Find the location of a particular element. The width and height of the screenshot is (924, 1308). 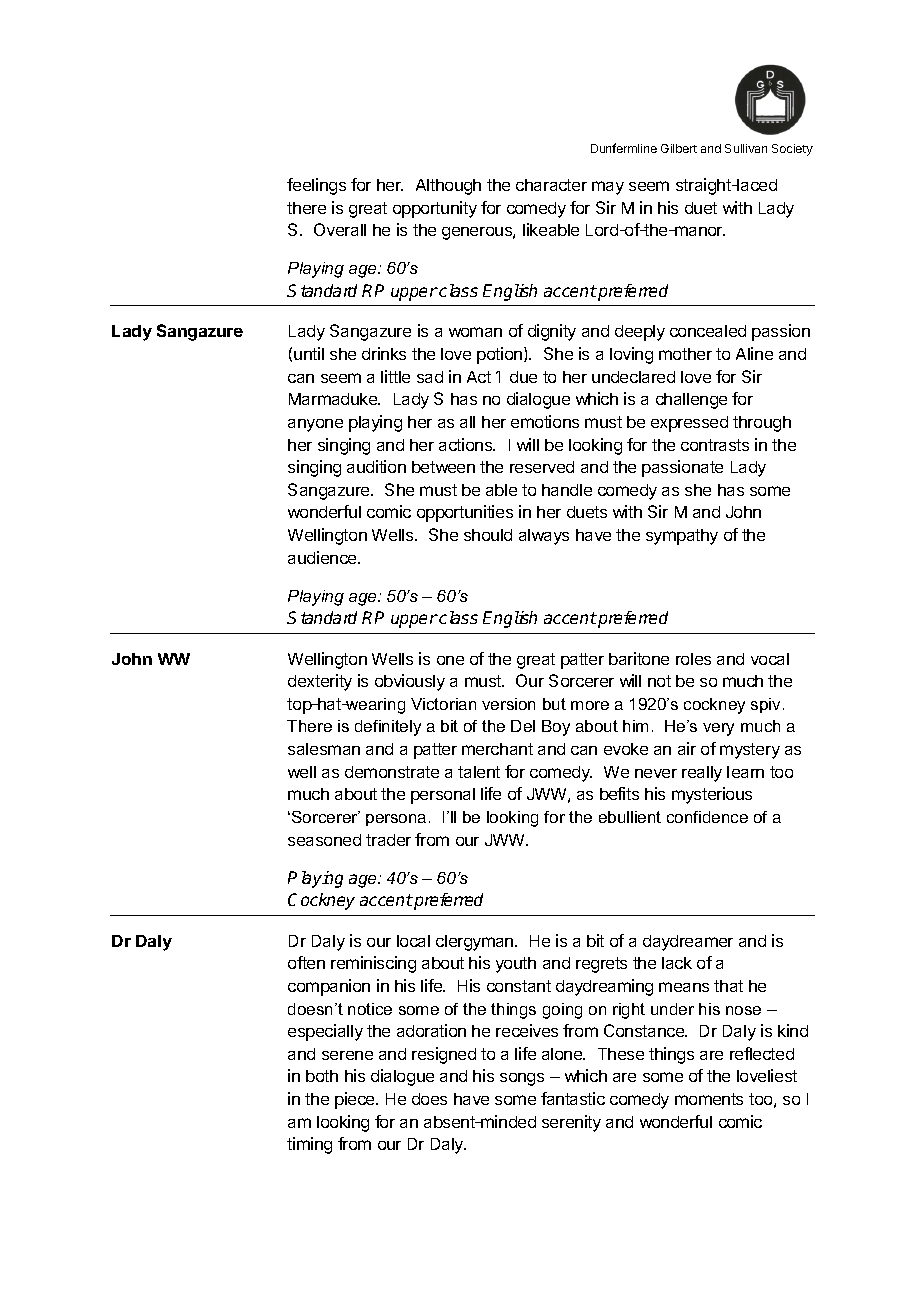

but is located at coordinates (554, 704).
